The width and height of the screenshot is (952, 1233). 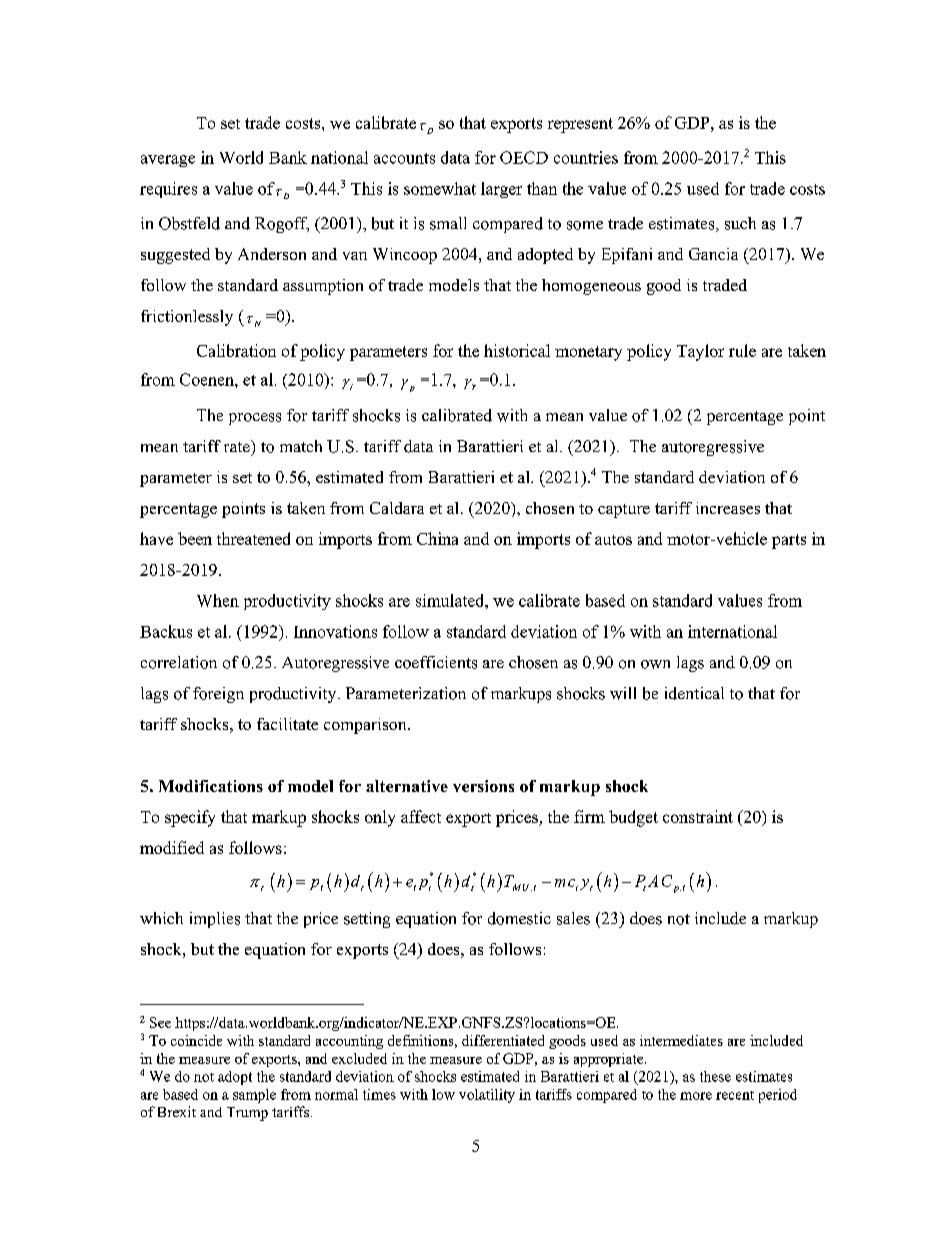 I want to click on such, so click(x=740, y=223).
